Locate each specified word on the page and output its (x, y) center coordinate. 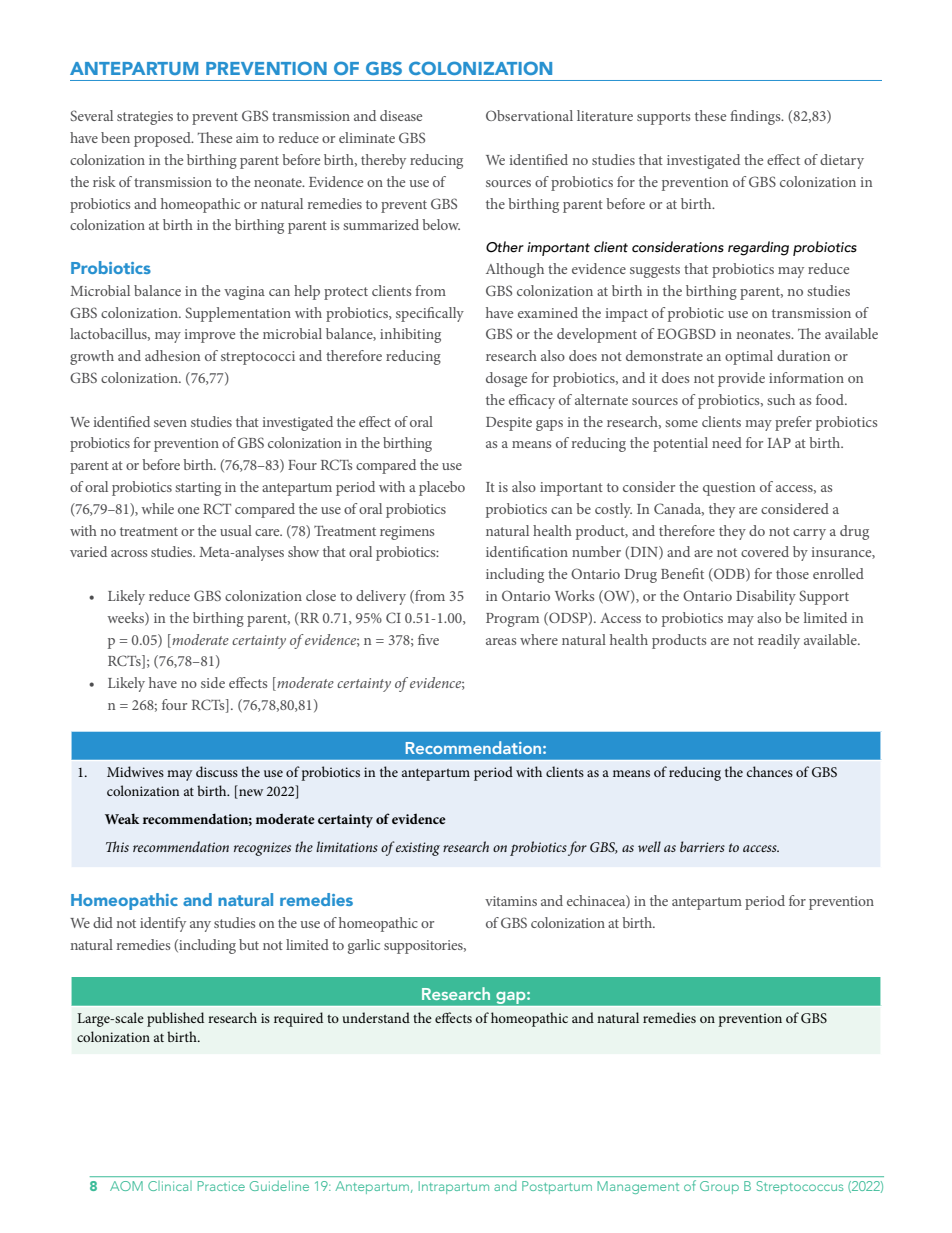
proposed (163, 139)
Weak (122, 818)
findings (756, 117)
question (729, 489)
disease (401, 115)
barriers (702, 846)
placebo (442, 488)
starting (198, 489)
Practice (221, 1186)
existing (418, 849)
